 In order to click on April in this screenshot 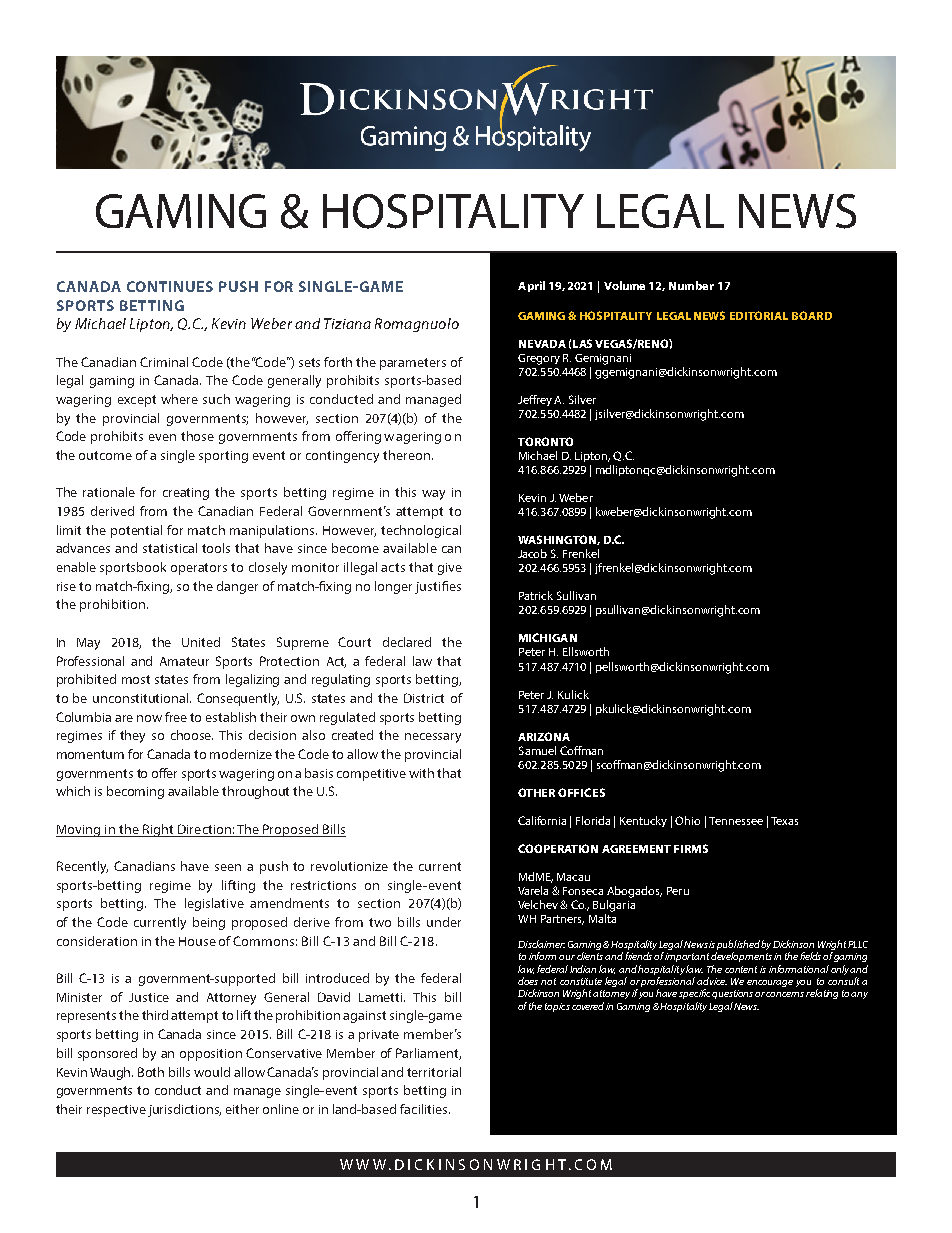, I will do `click(531, 286)`.
